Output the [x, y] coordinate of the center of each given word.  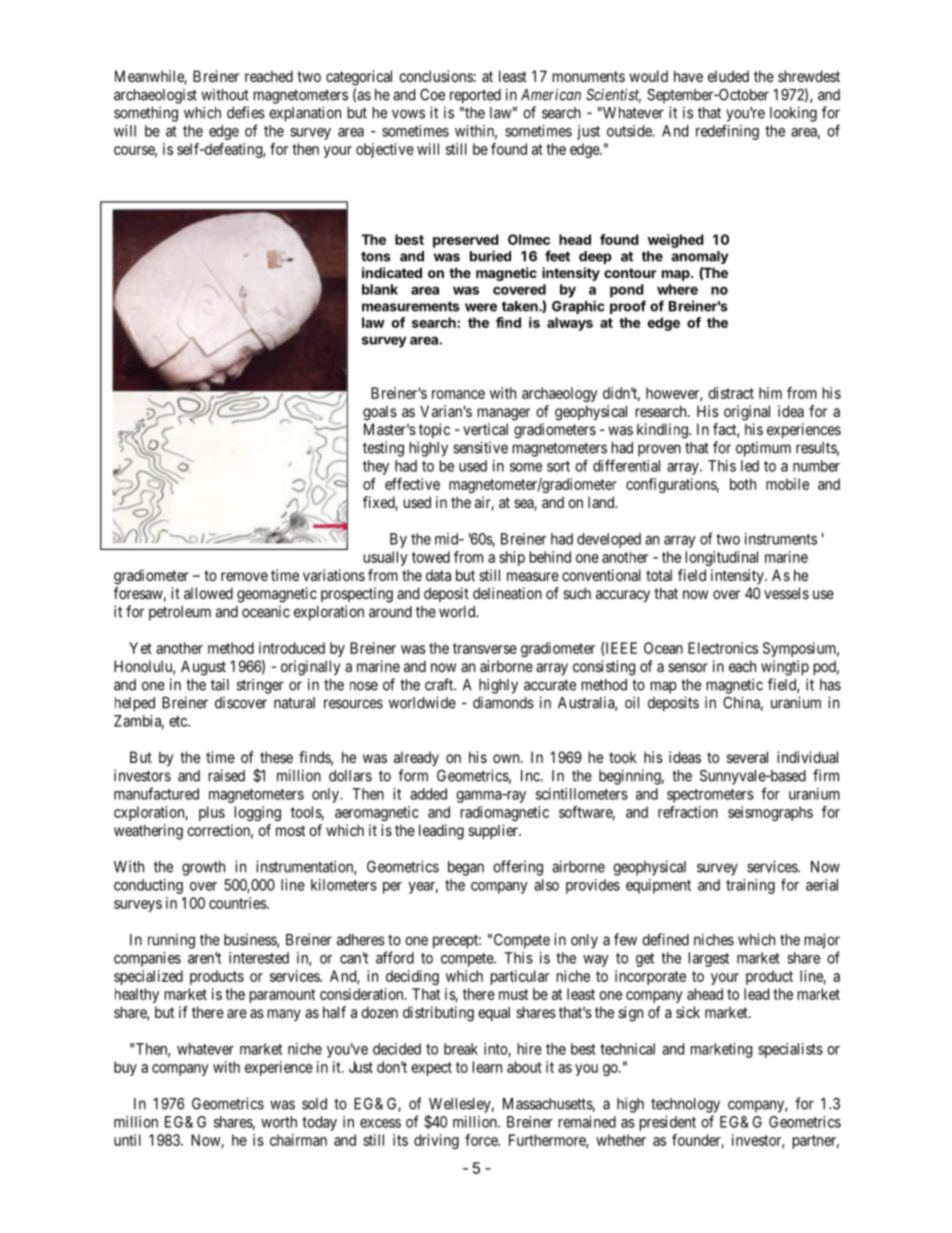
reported [475, 96]
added [428, 794]
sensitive [480, 447]
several [747, 757]
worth [279, 1122]
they [376, 467]
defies [246, 112]
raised [227, 775]
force [482, 1140]
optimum [763, 449]
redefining [727, 132]
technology [685, 1105]
